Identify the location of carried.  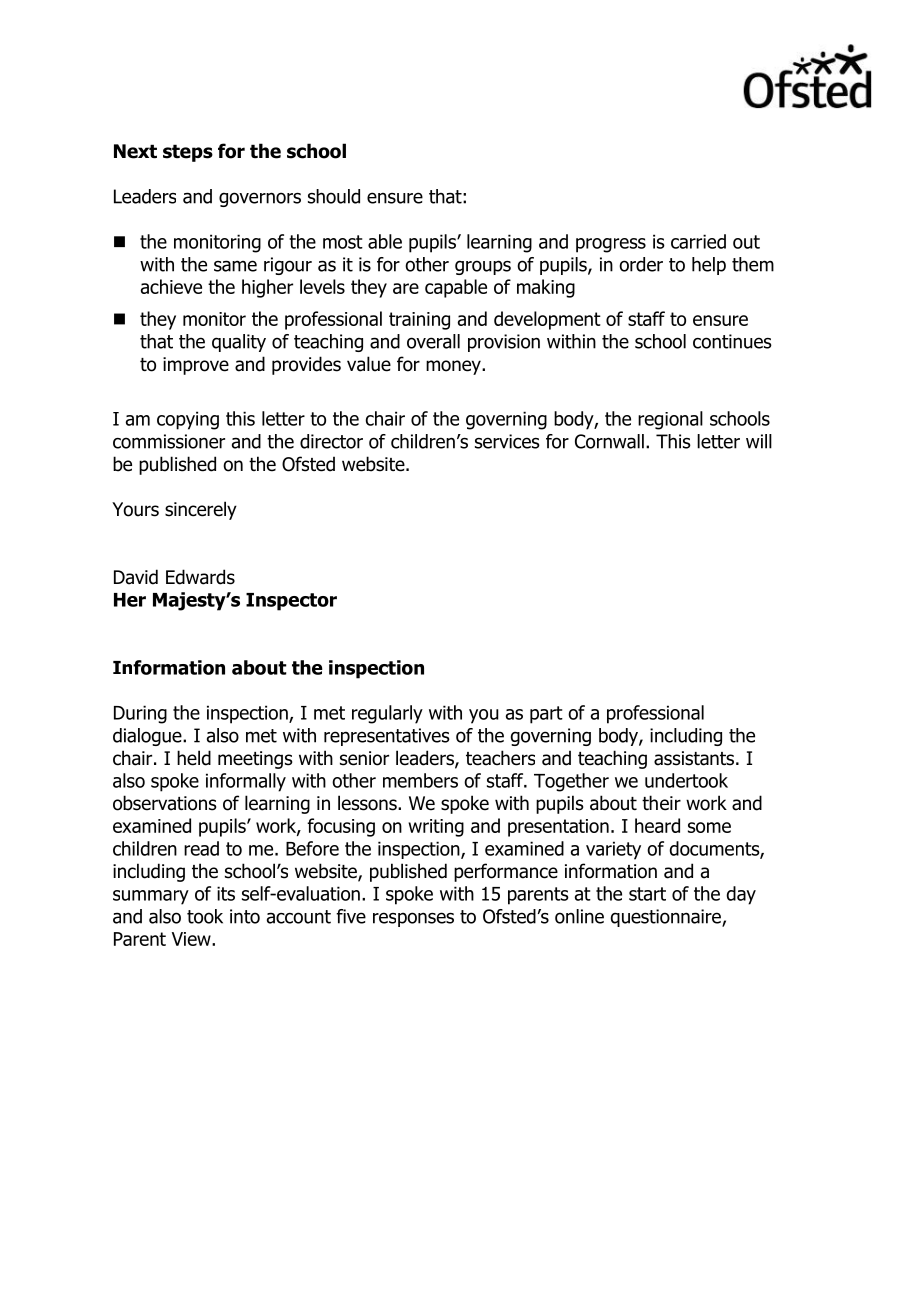
(698, 241).
